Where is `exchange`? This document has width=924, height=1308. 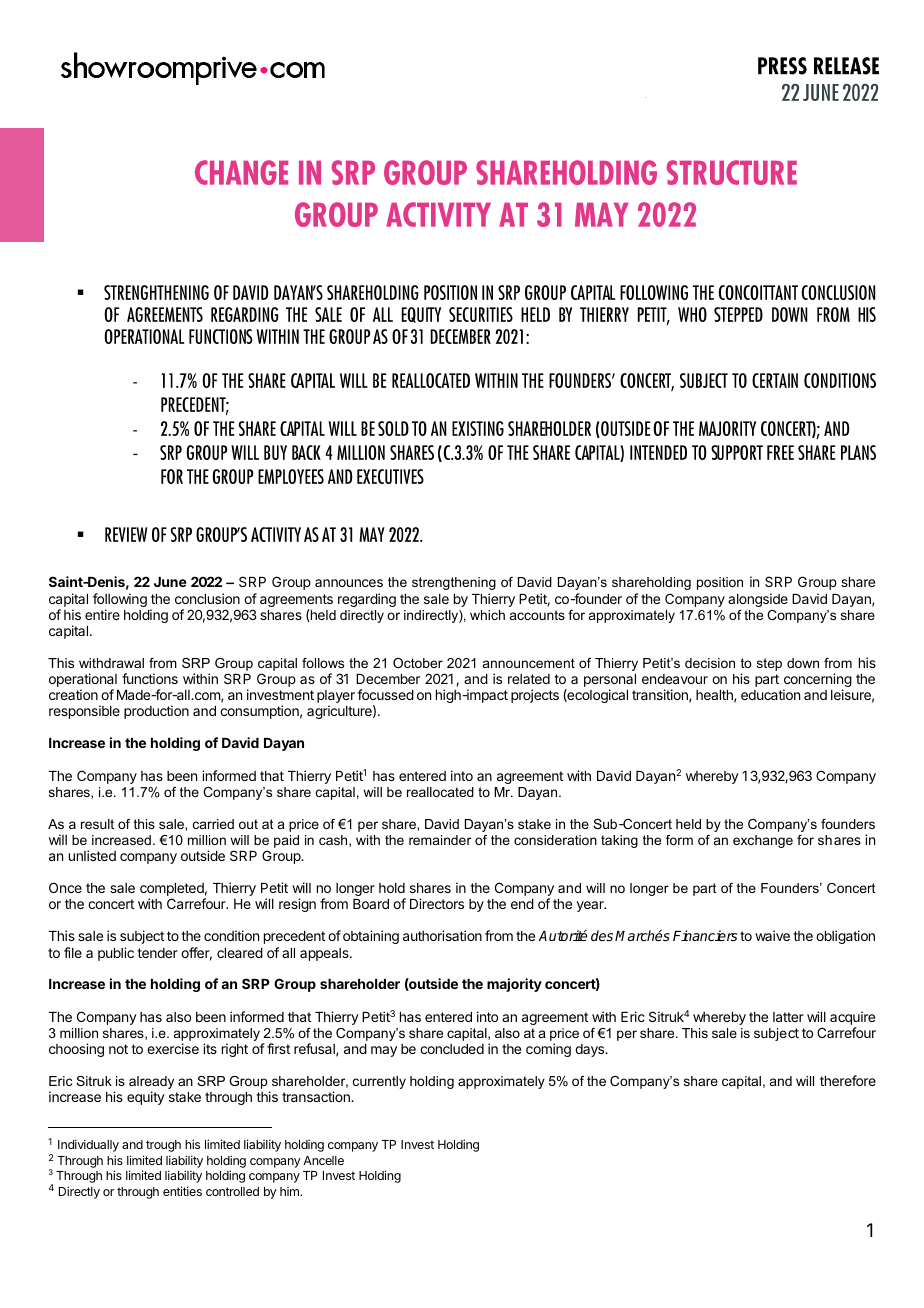 exchange is located at coordinates (763, 841).
